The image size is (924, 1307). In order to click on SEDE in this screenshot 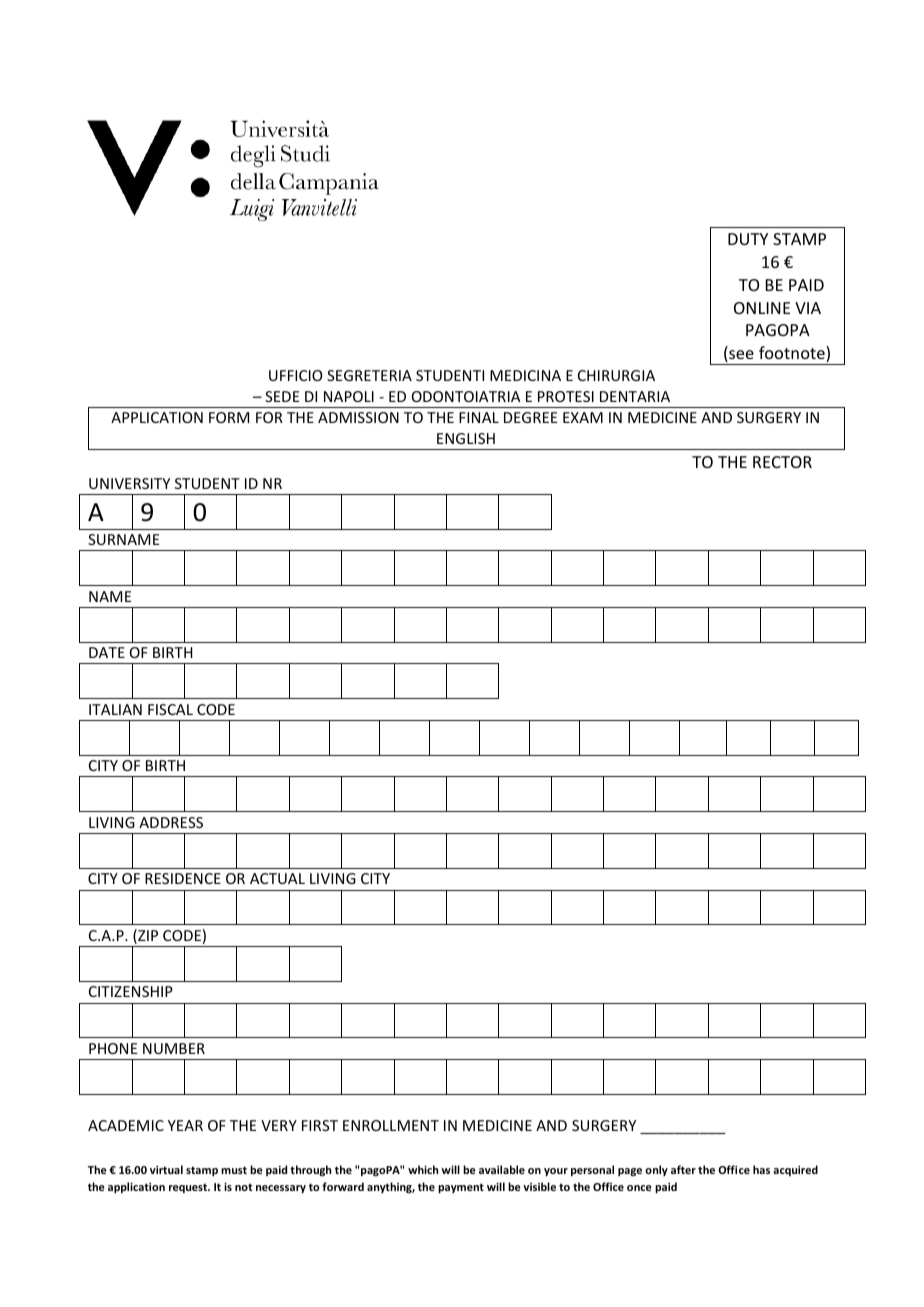, I will do `click(282, 396)`.
